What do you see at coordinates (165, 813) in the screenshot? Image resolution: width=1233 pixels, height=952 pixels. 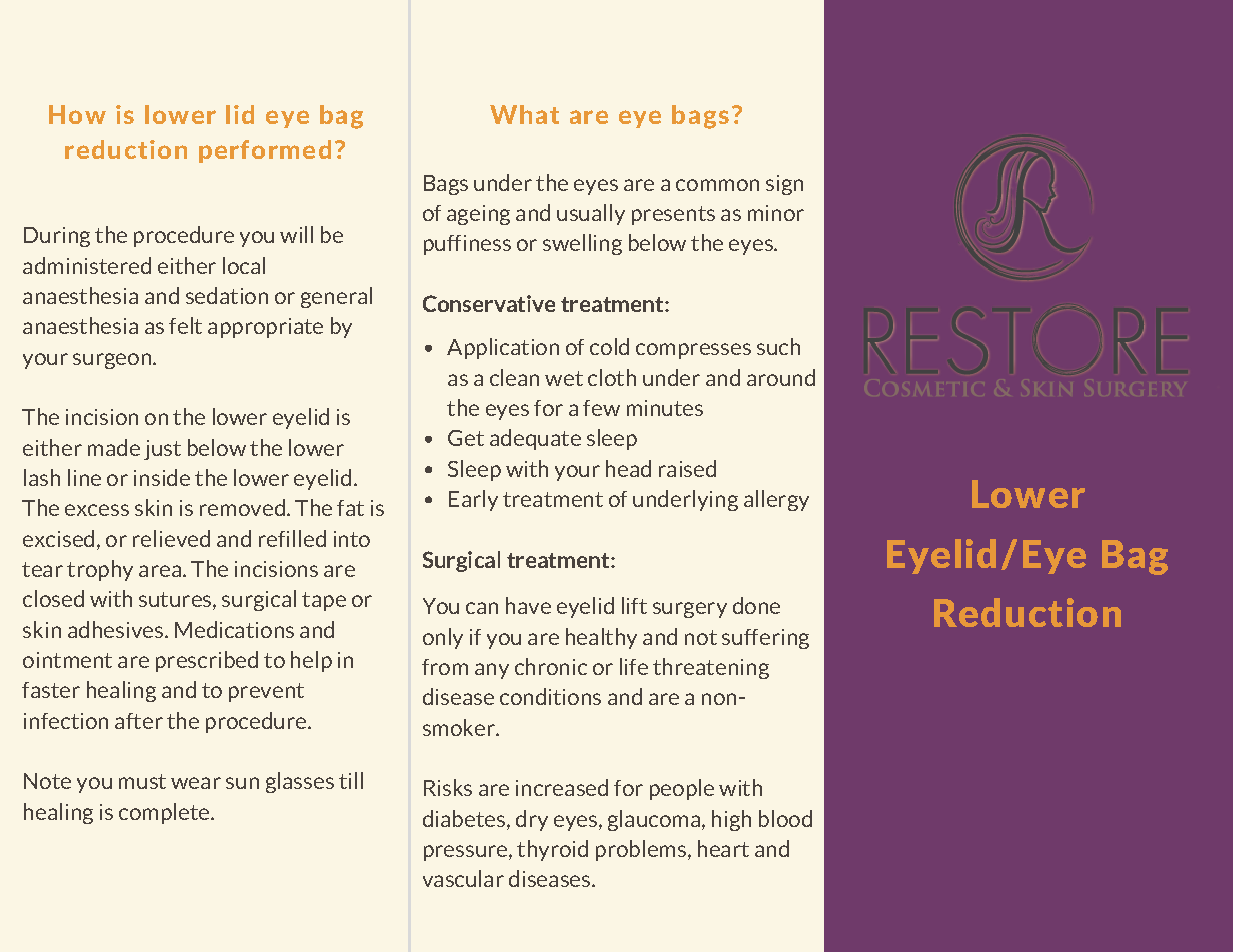 I see `complete` at bounding box center [165, 813].
